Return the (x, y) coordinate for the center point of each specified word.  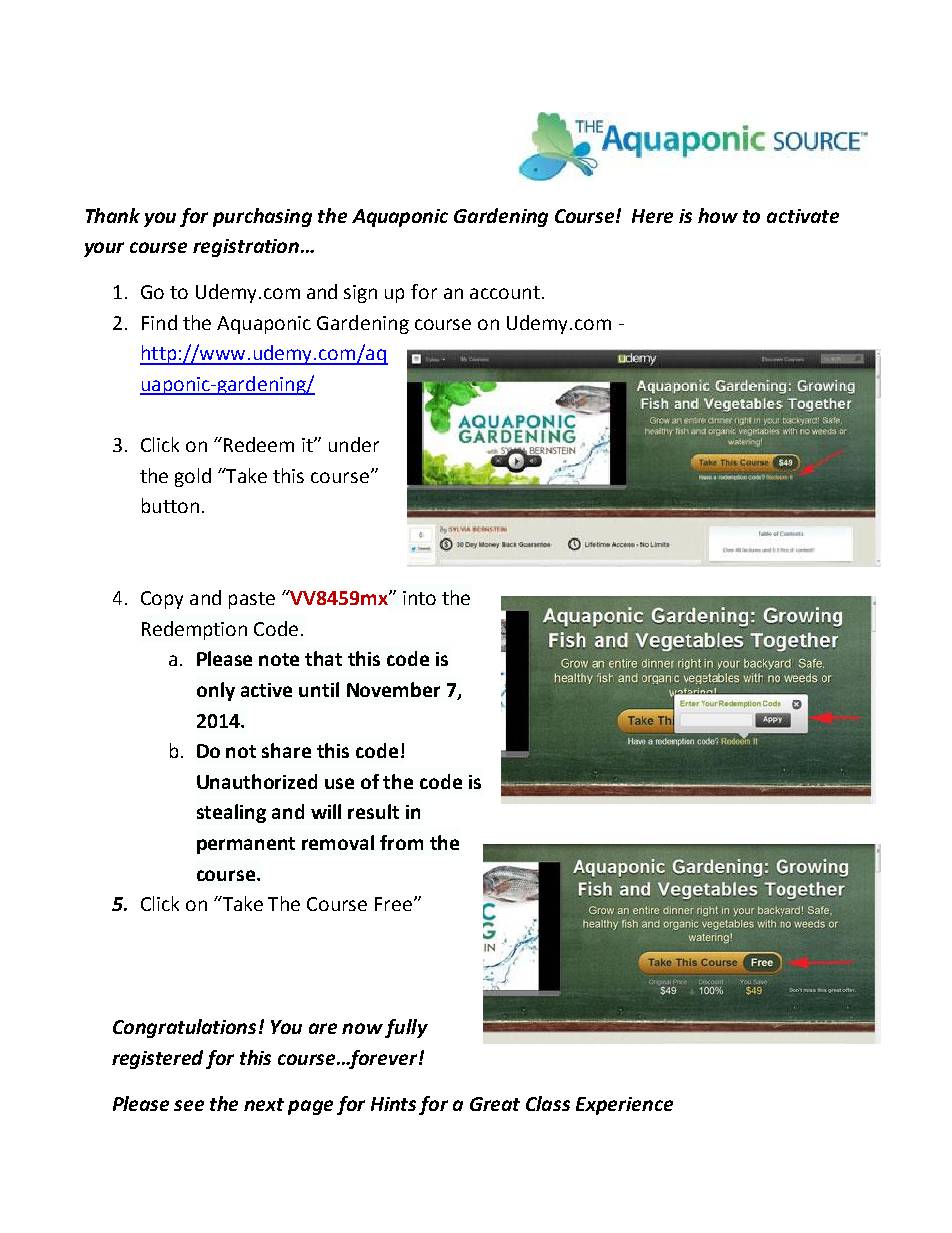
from (401, 842)
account (505, 292)
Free (393, 904)
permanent (246, 845)
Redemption (194, 630)
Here (652, 216)
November (393, 689)
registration (247, 248)
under (354, 444)
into (419, 598)
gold (193, 477)
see (189, 1105)
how (718, 215)
